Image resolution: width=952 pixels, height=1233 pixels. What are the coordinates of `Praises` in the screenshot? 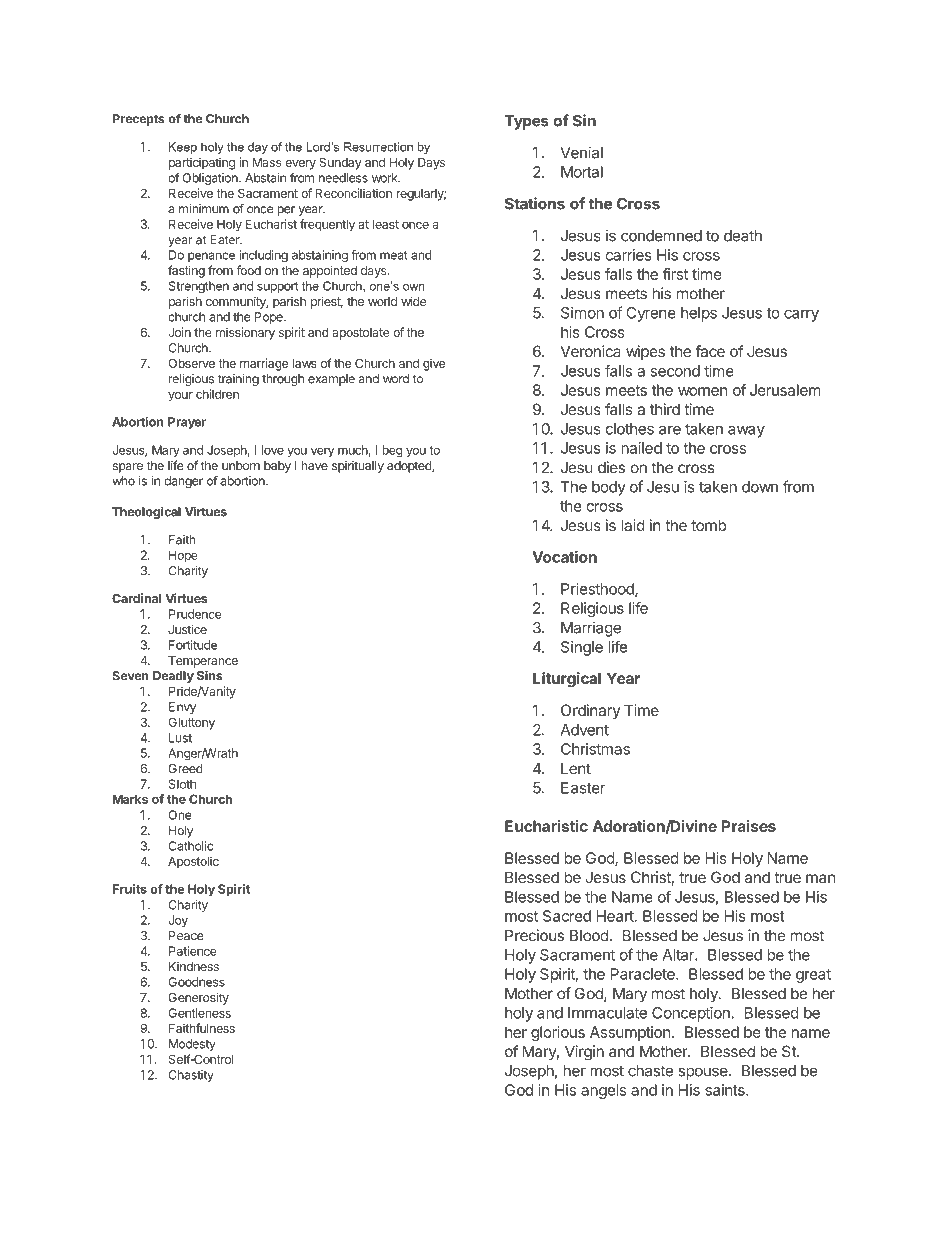 It's located at (749, 826).
